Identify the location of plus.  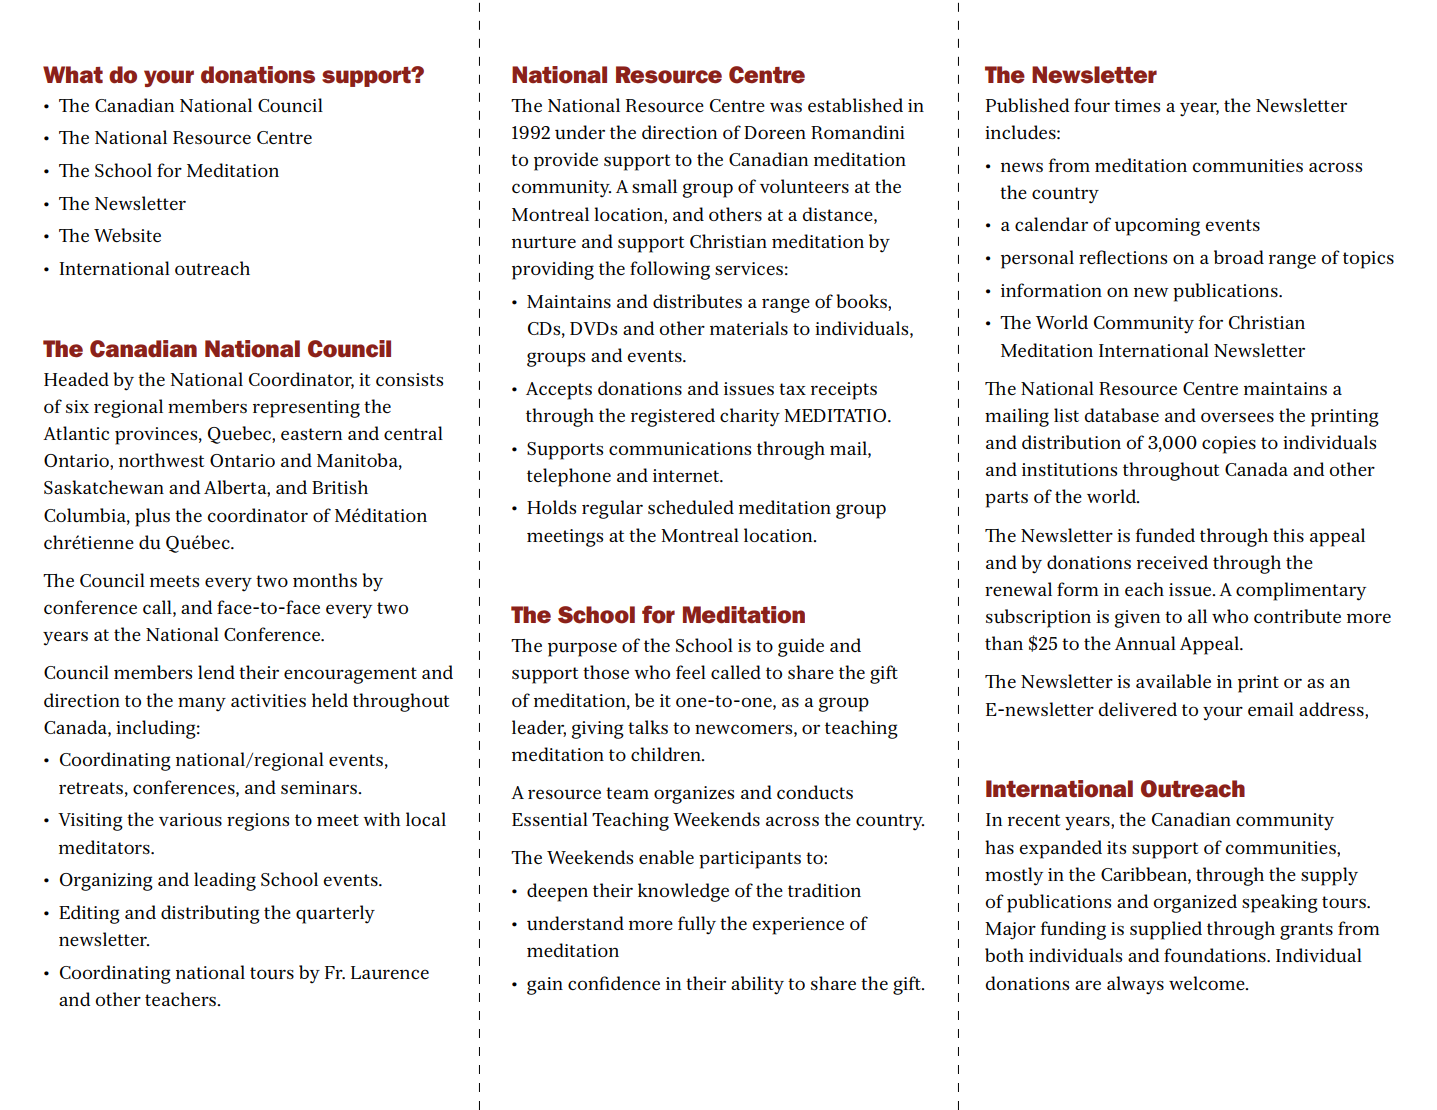
(152, 517).
